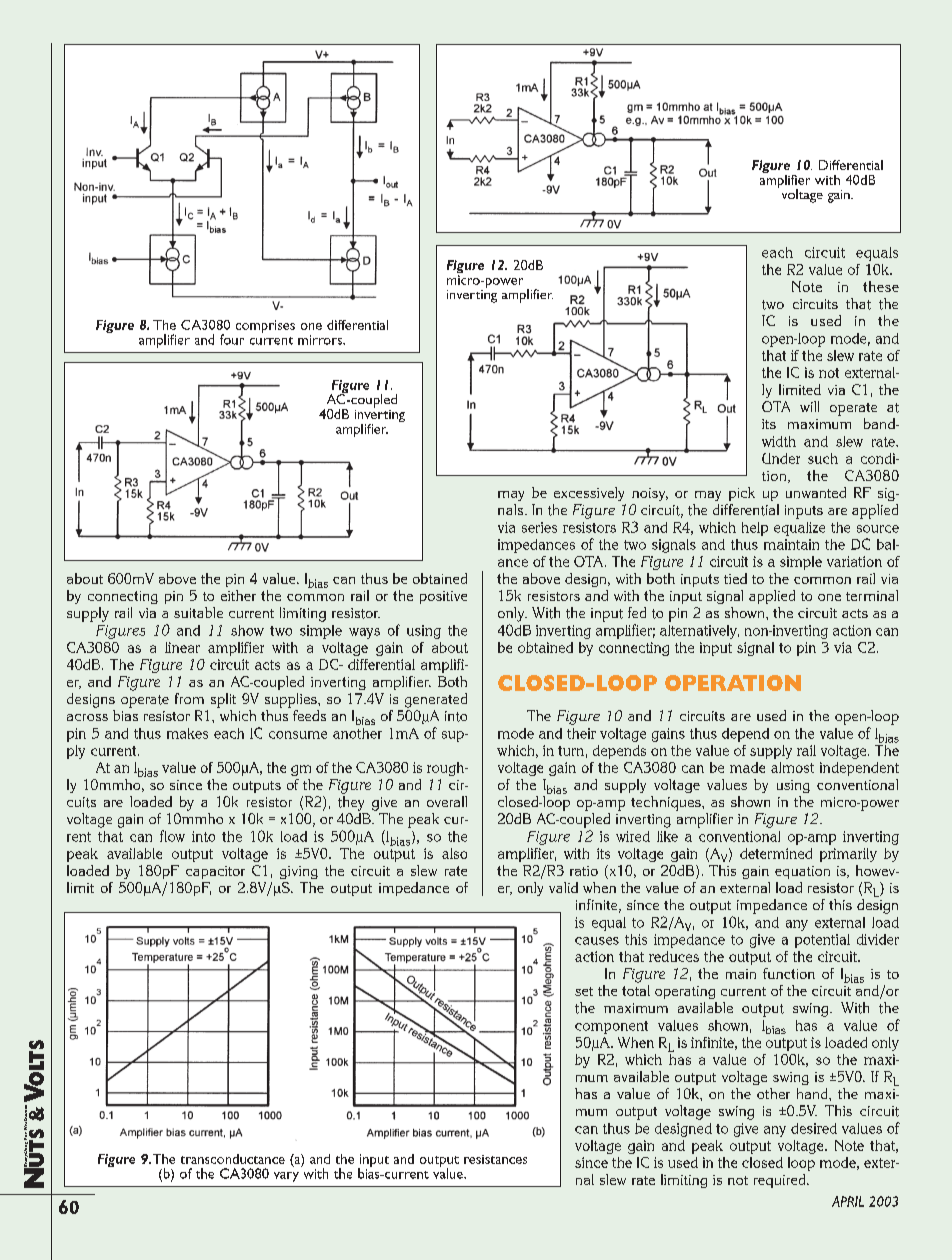  Describe the element at coordinates (232, 339) in the screenshot. I see `four` at that location.
